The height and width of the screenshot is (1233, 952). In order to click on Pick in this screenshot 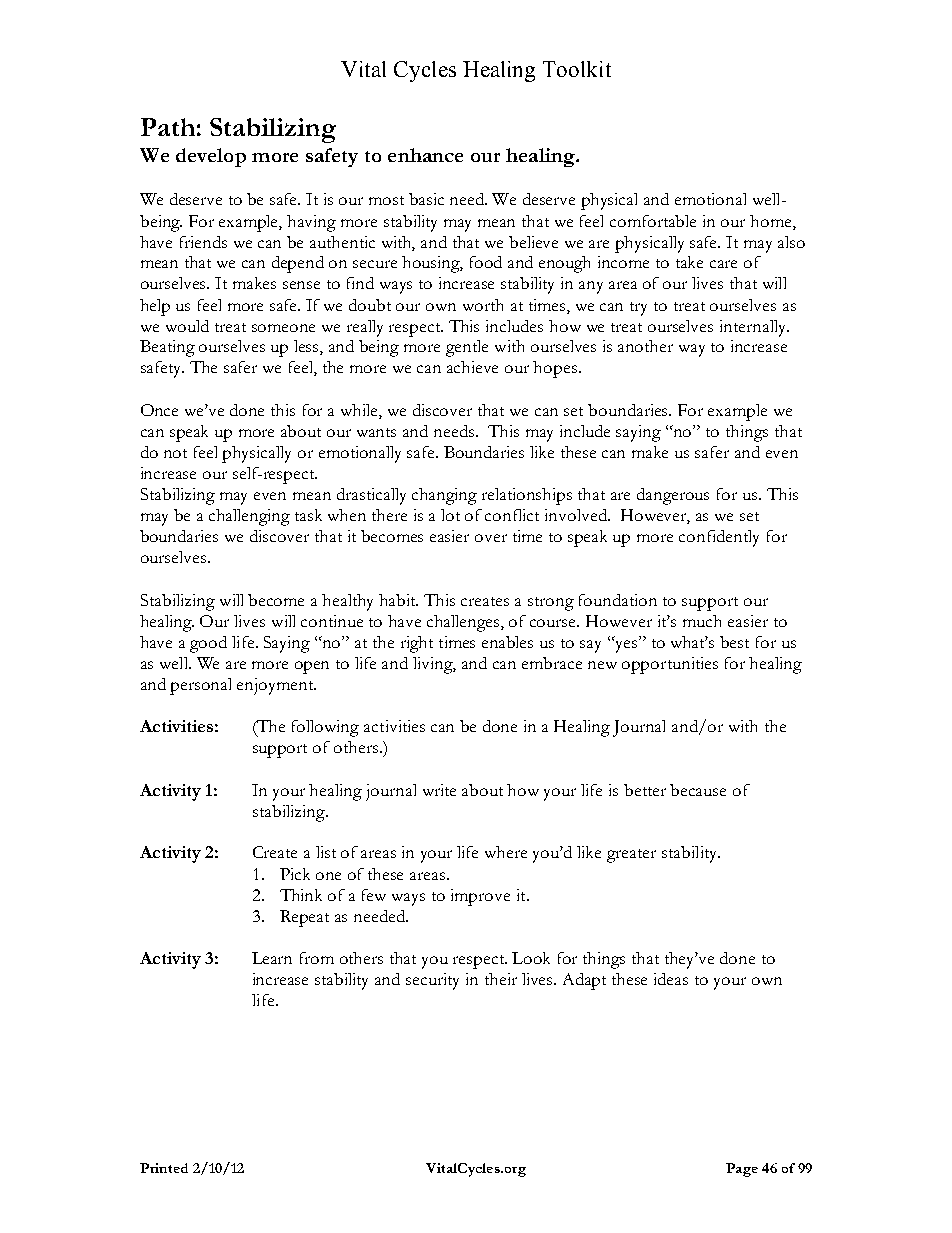, I will do `click(295, 874)`.
